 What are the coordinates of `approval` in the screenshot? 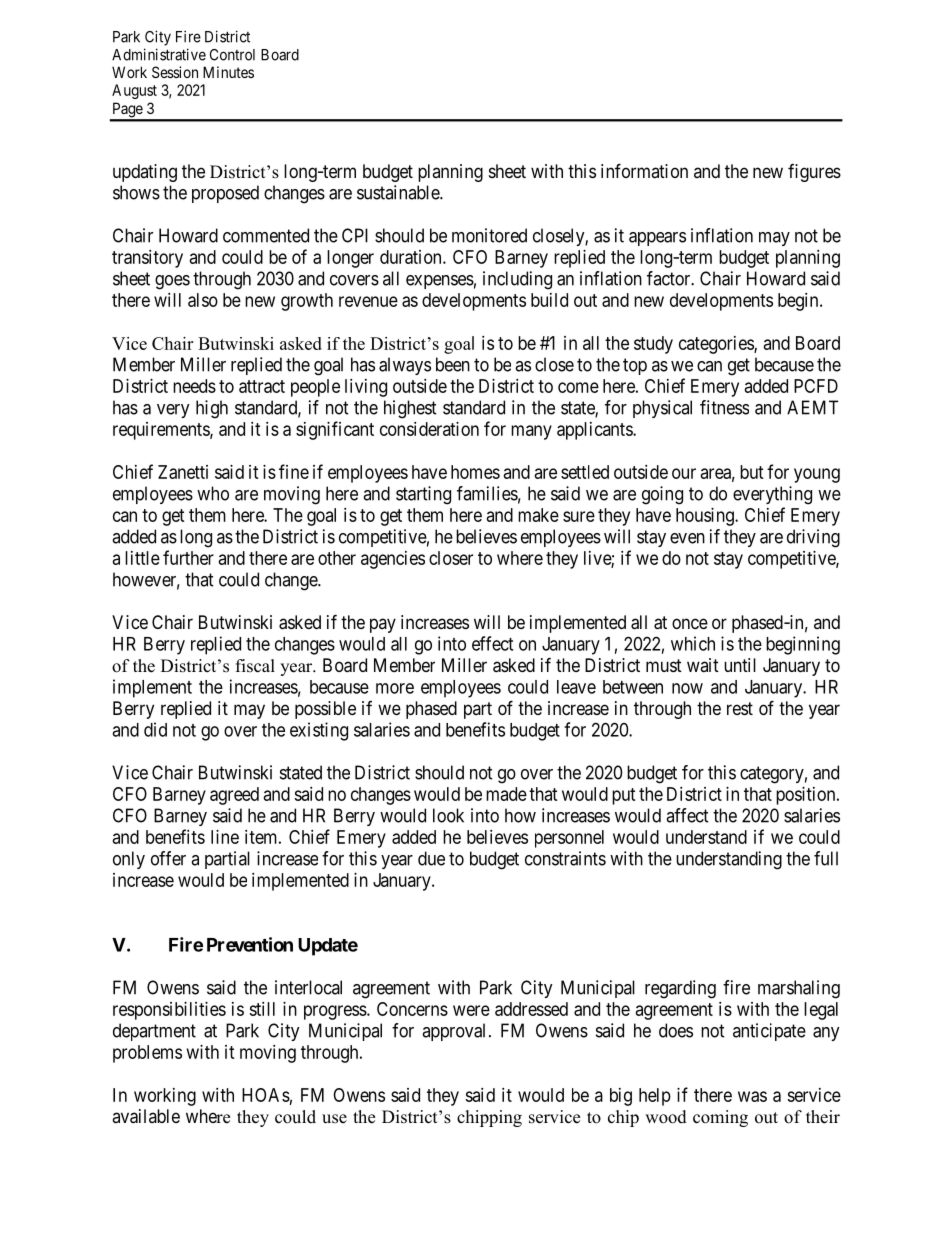 It's located at (453, 1032).
